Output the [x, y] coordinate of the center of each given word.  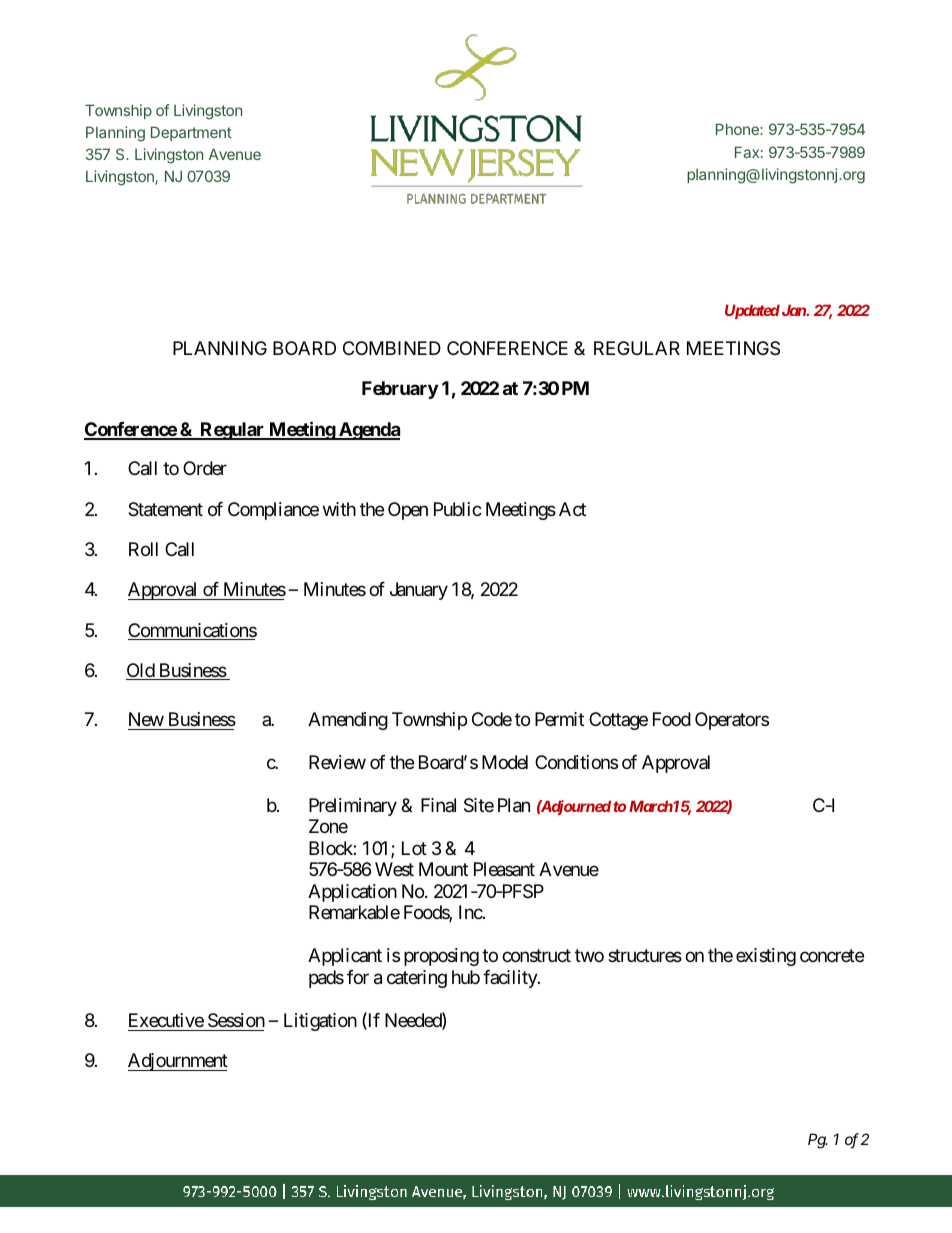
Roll [143, 549]
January [419, 591]
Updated [752, 311]
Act [572, 509]
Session [236, 1020]
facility [511, 979]
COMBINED [392, 348]
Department [191, 133]
